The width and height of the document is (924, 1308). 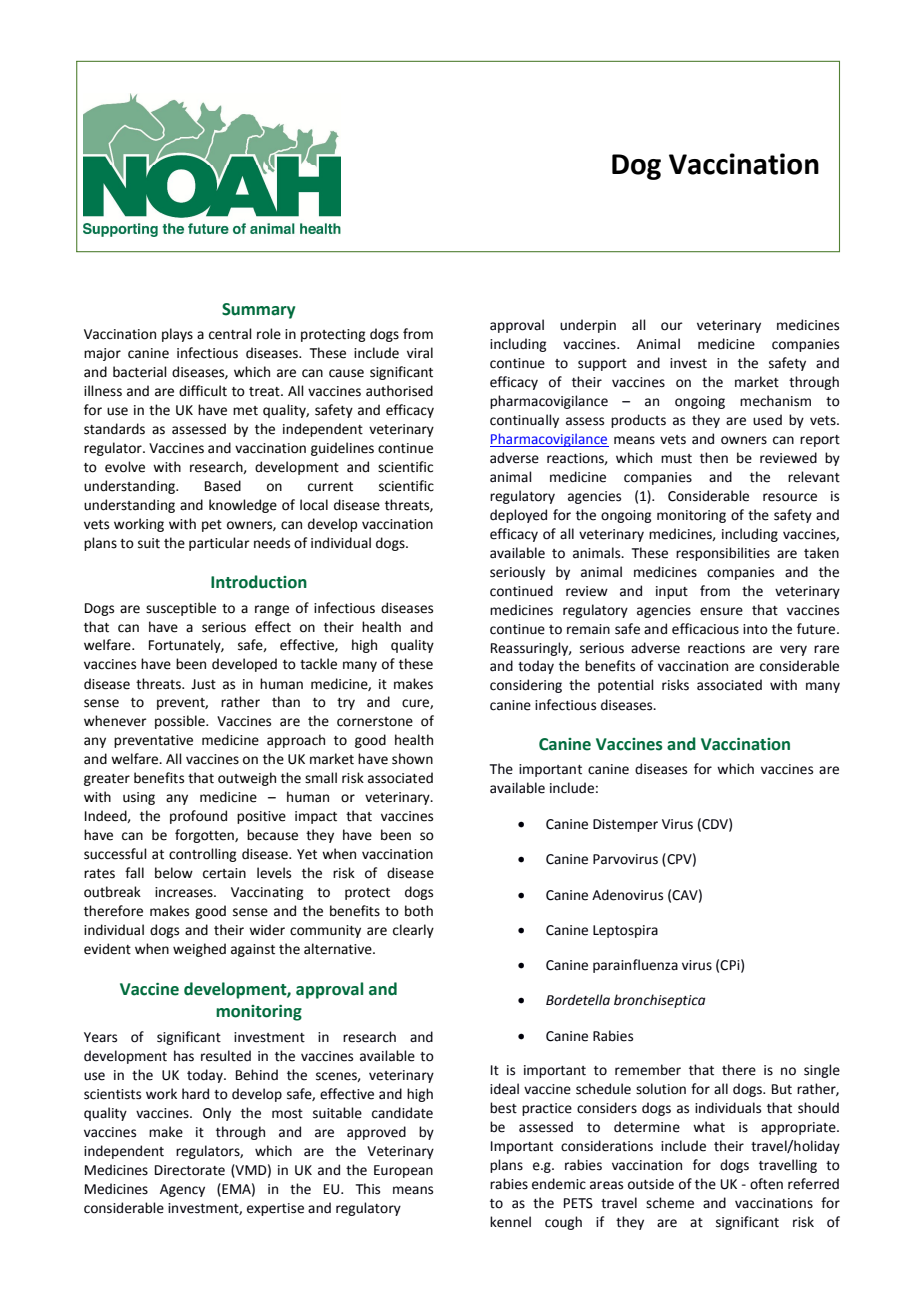 I want to click on outweigh, so click(x=247, y=779).
